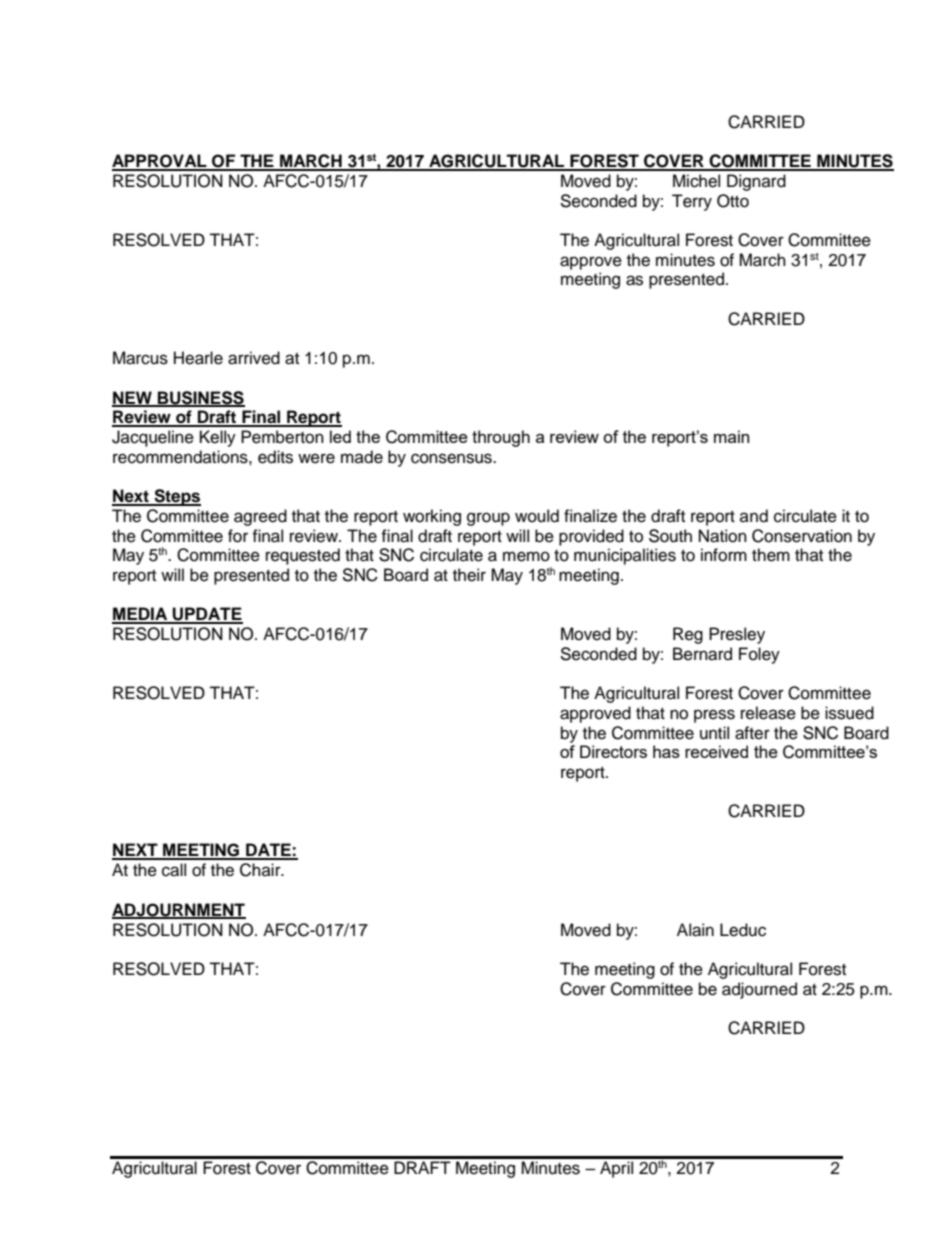  I want to click on Steps, so click(176, 497).
